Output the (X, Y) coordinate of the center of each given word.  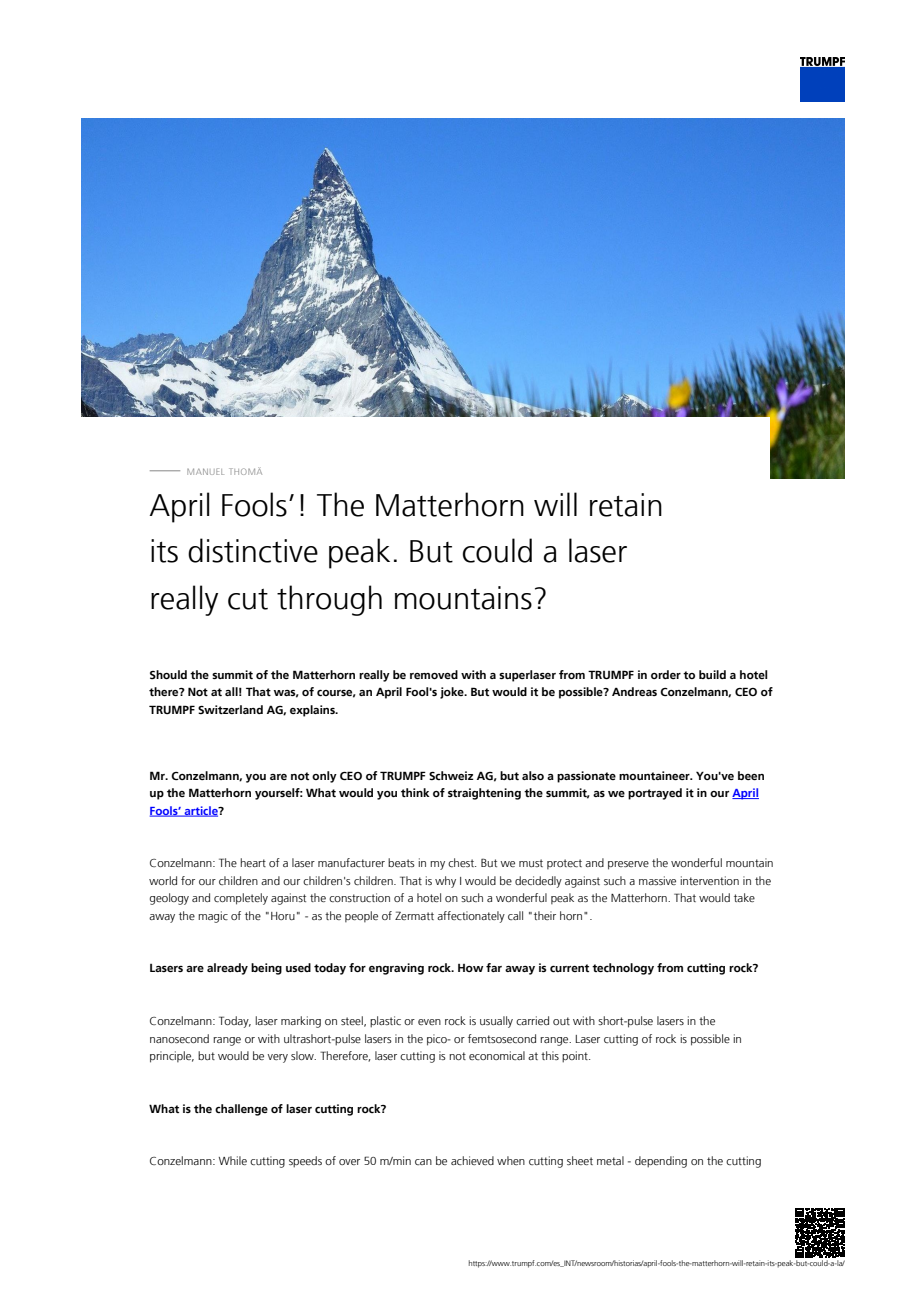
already (227, 969)
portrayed (655, 794)
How (470, 968)
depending (661, 1162)
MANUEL (205, 471)
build (712, 674)
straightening (484, 794)
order (666, 674)
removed (434, 674)
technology (623, 969)
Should (168, 674)
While (233, 1160)
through (329, 600)
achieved (472, 1160)
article (201, 811)
